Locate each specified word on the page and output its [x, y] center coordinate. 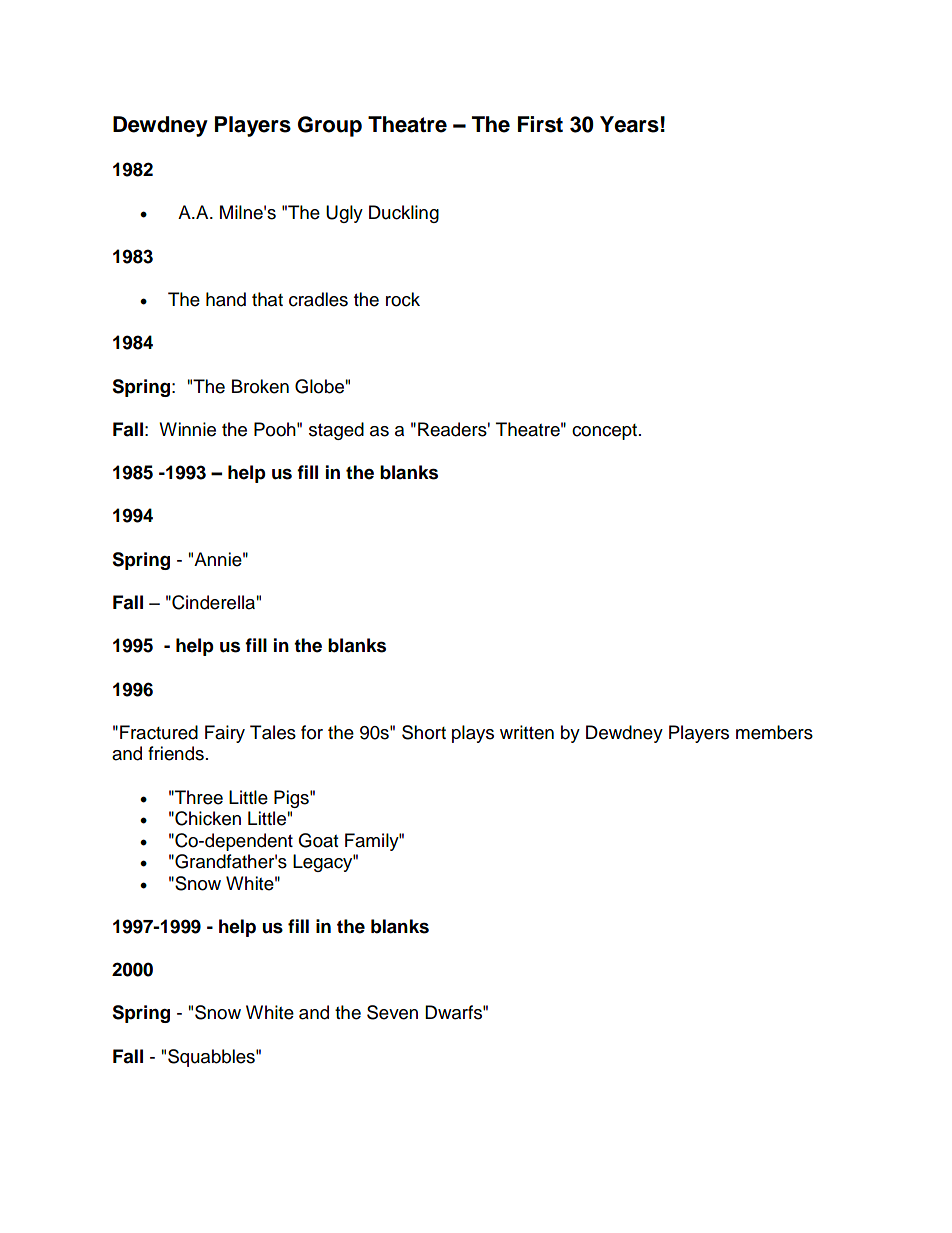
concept [604, 432]
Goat [318, 840]
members [774, 732]
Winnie [187, 429]
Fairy [225, 734]
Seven [392, 1012]
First [540, 124]
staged [336, 431]
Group [330, 126]
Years [629, 124]
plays [473, 734]
